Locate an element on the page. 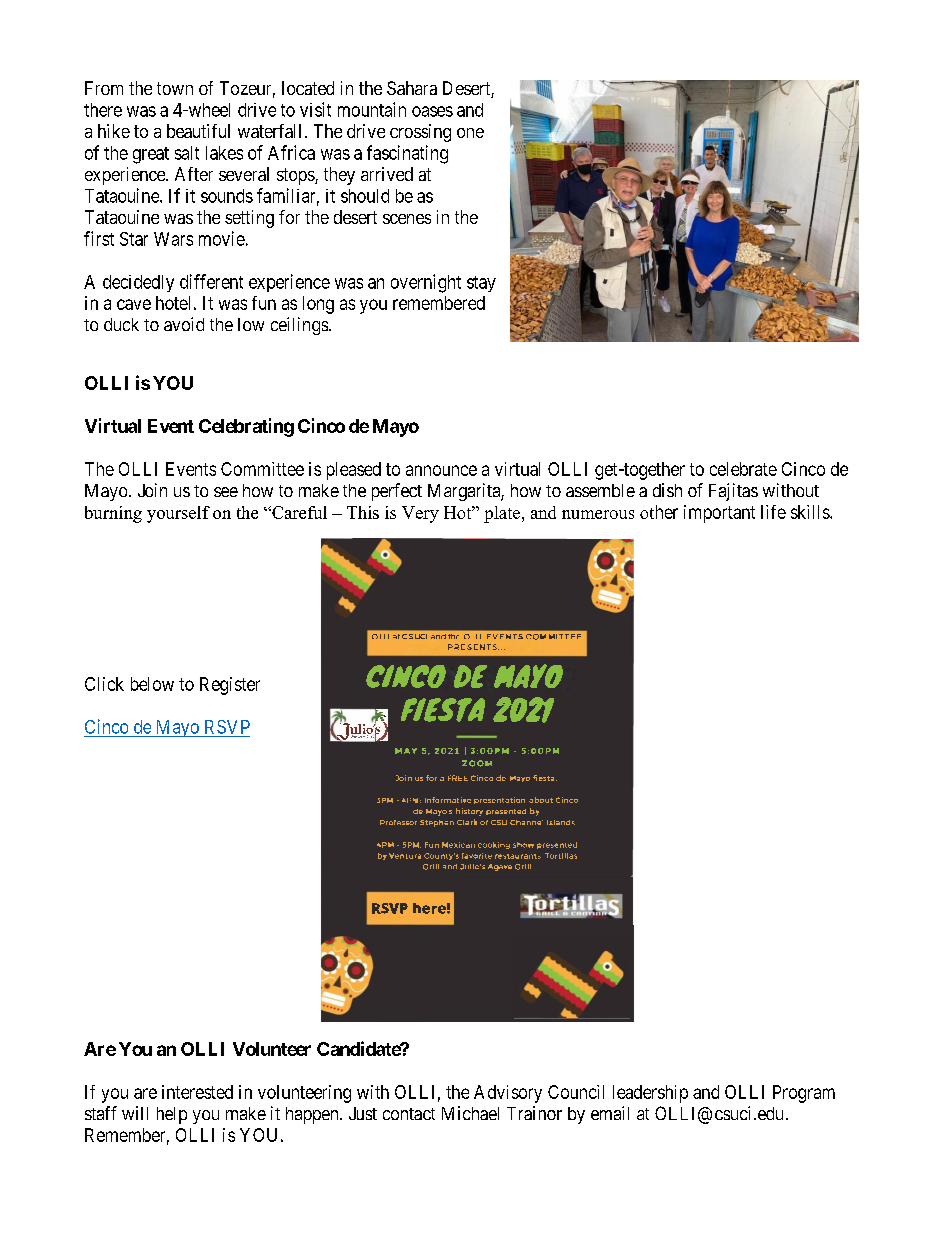  leadership is located at coordinates (650, 1094).
